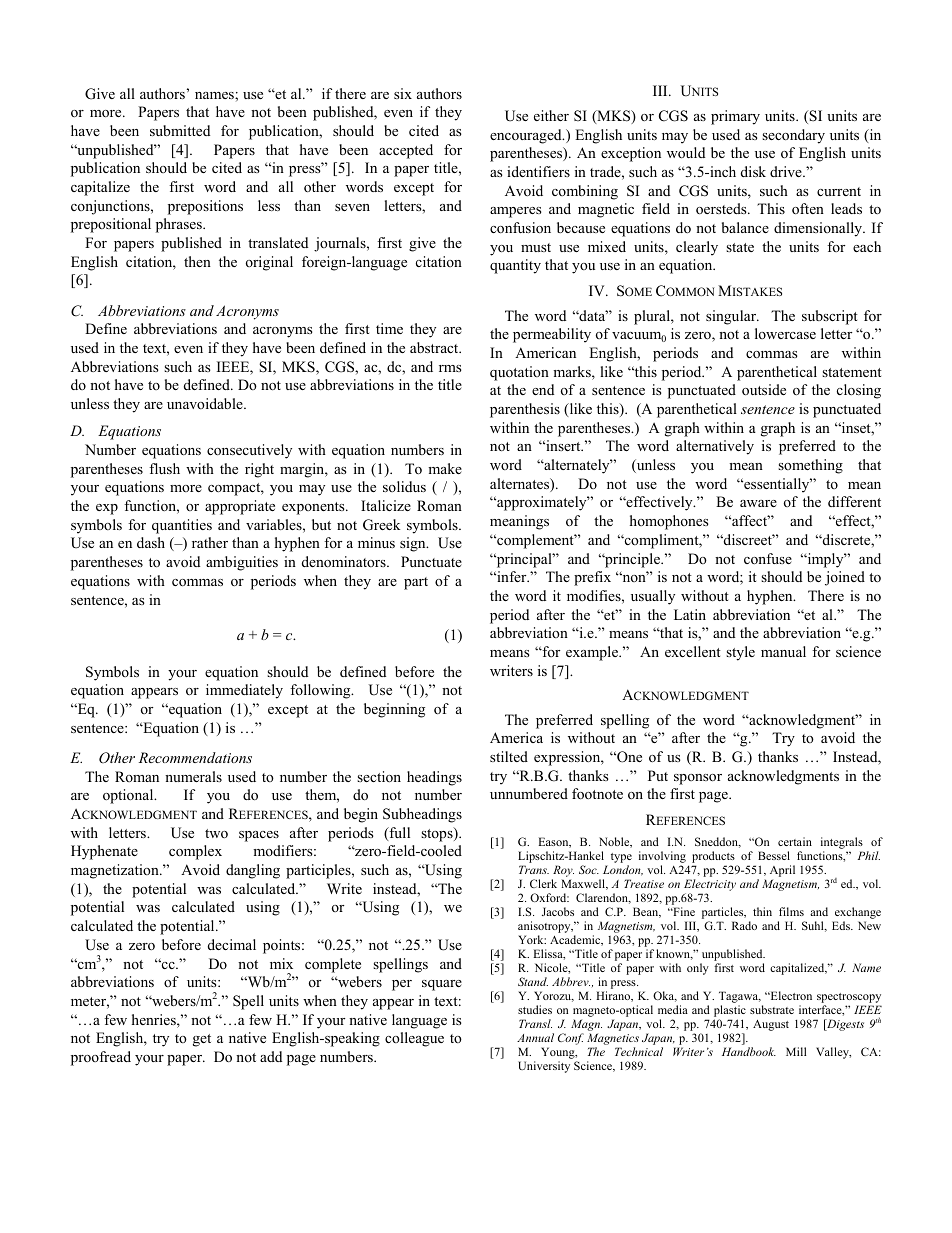 The width and height of the page is (952, 1233). I want to click on secondary, so click(793, 136).
